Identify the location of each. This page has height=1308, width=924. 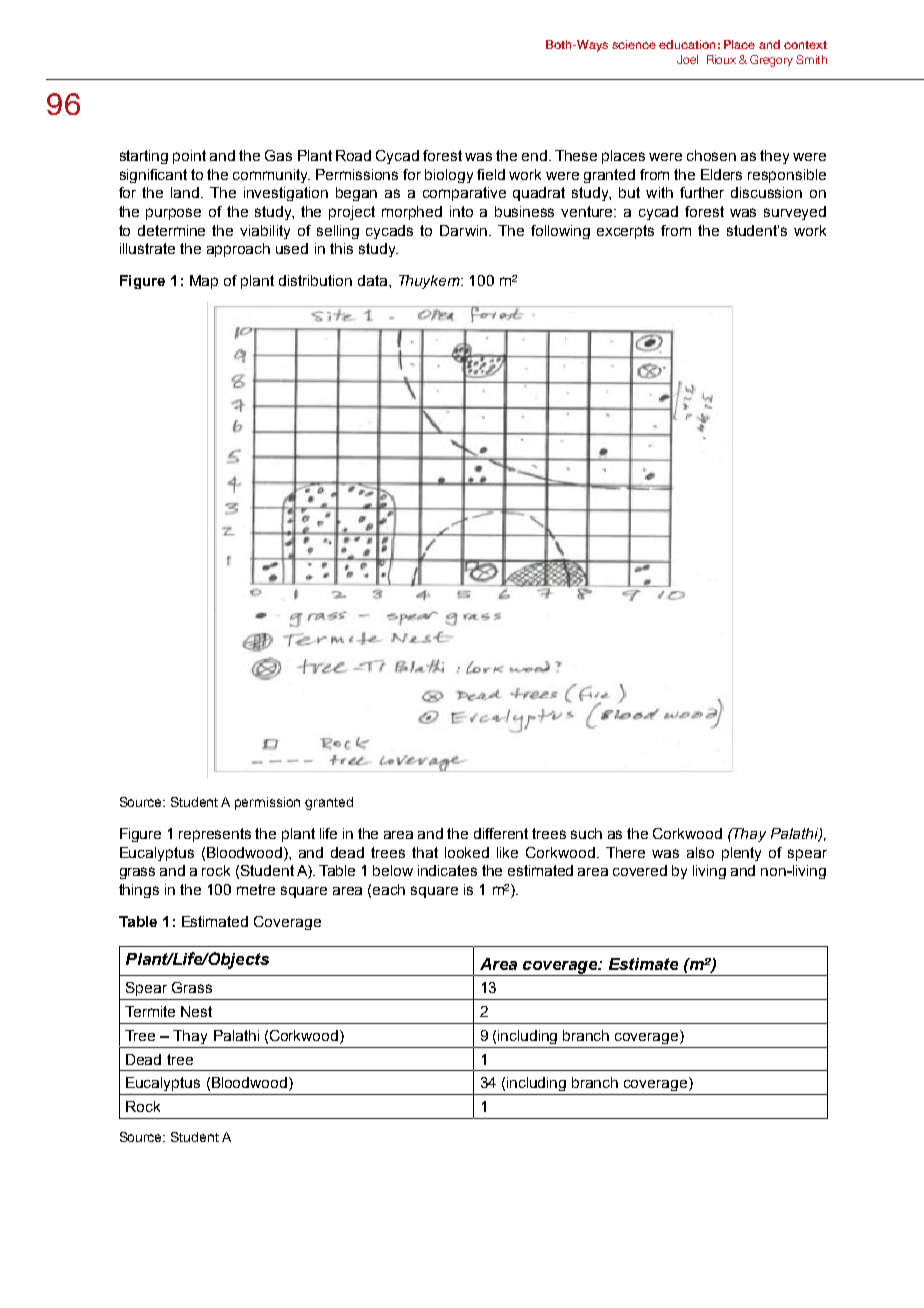
(389, 889).
